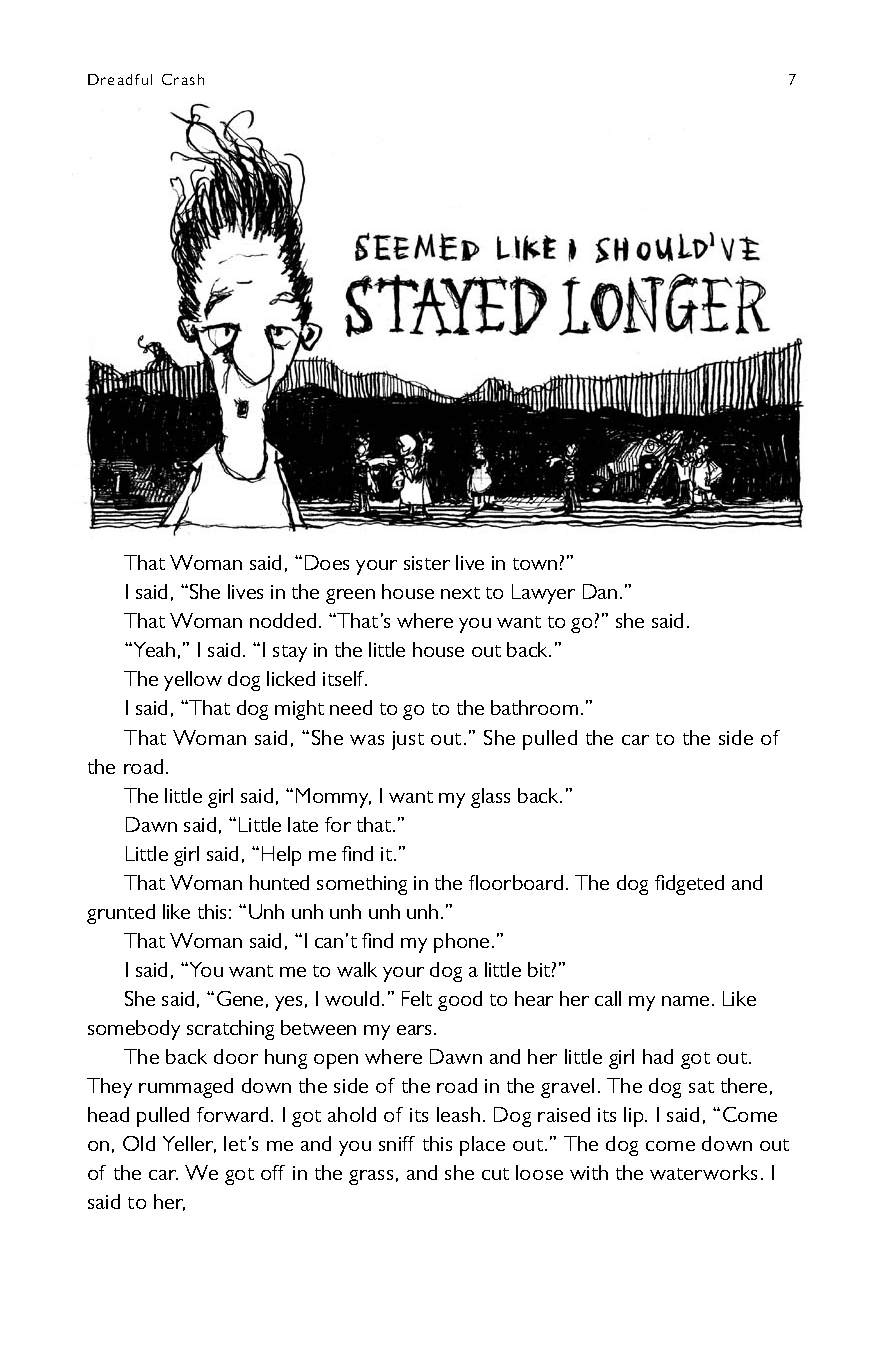 This image has width=896, height=1345. What do you see at coordinates (183, 79) in the image?
I see `Crash` at bounding box center [183, 79].
